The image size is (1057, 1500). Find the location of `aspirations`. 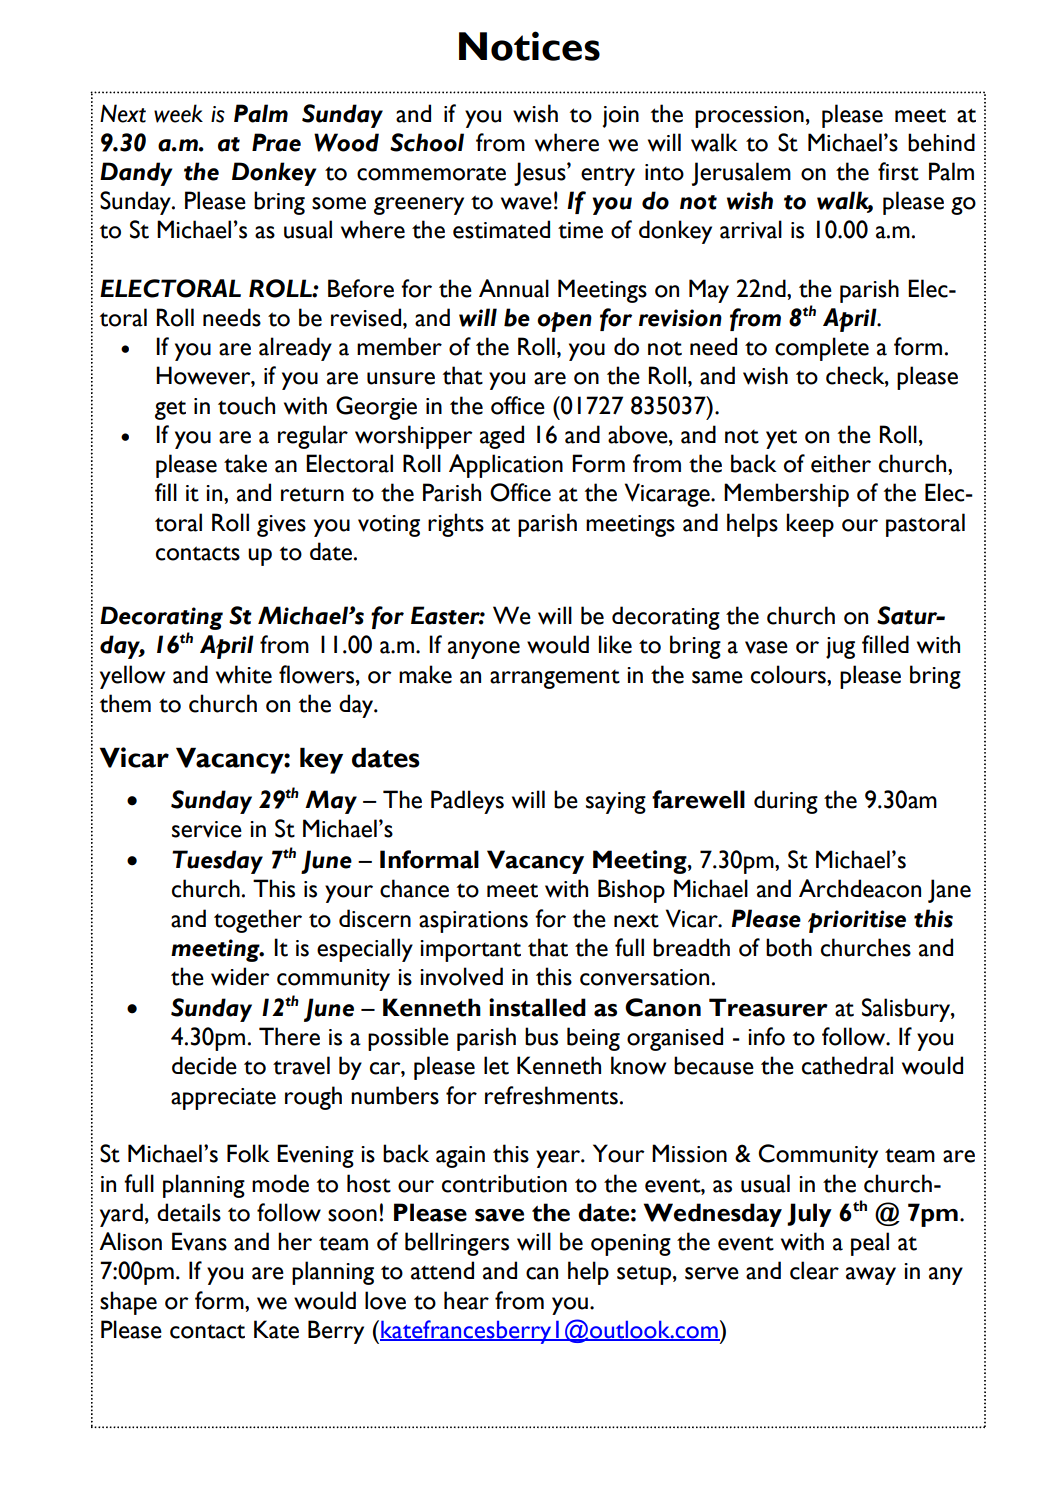

aspirations is located at coordinates (473, 922).
